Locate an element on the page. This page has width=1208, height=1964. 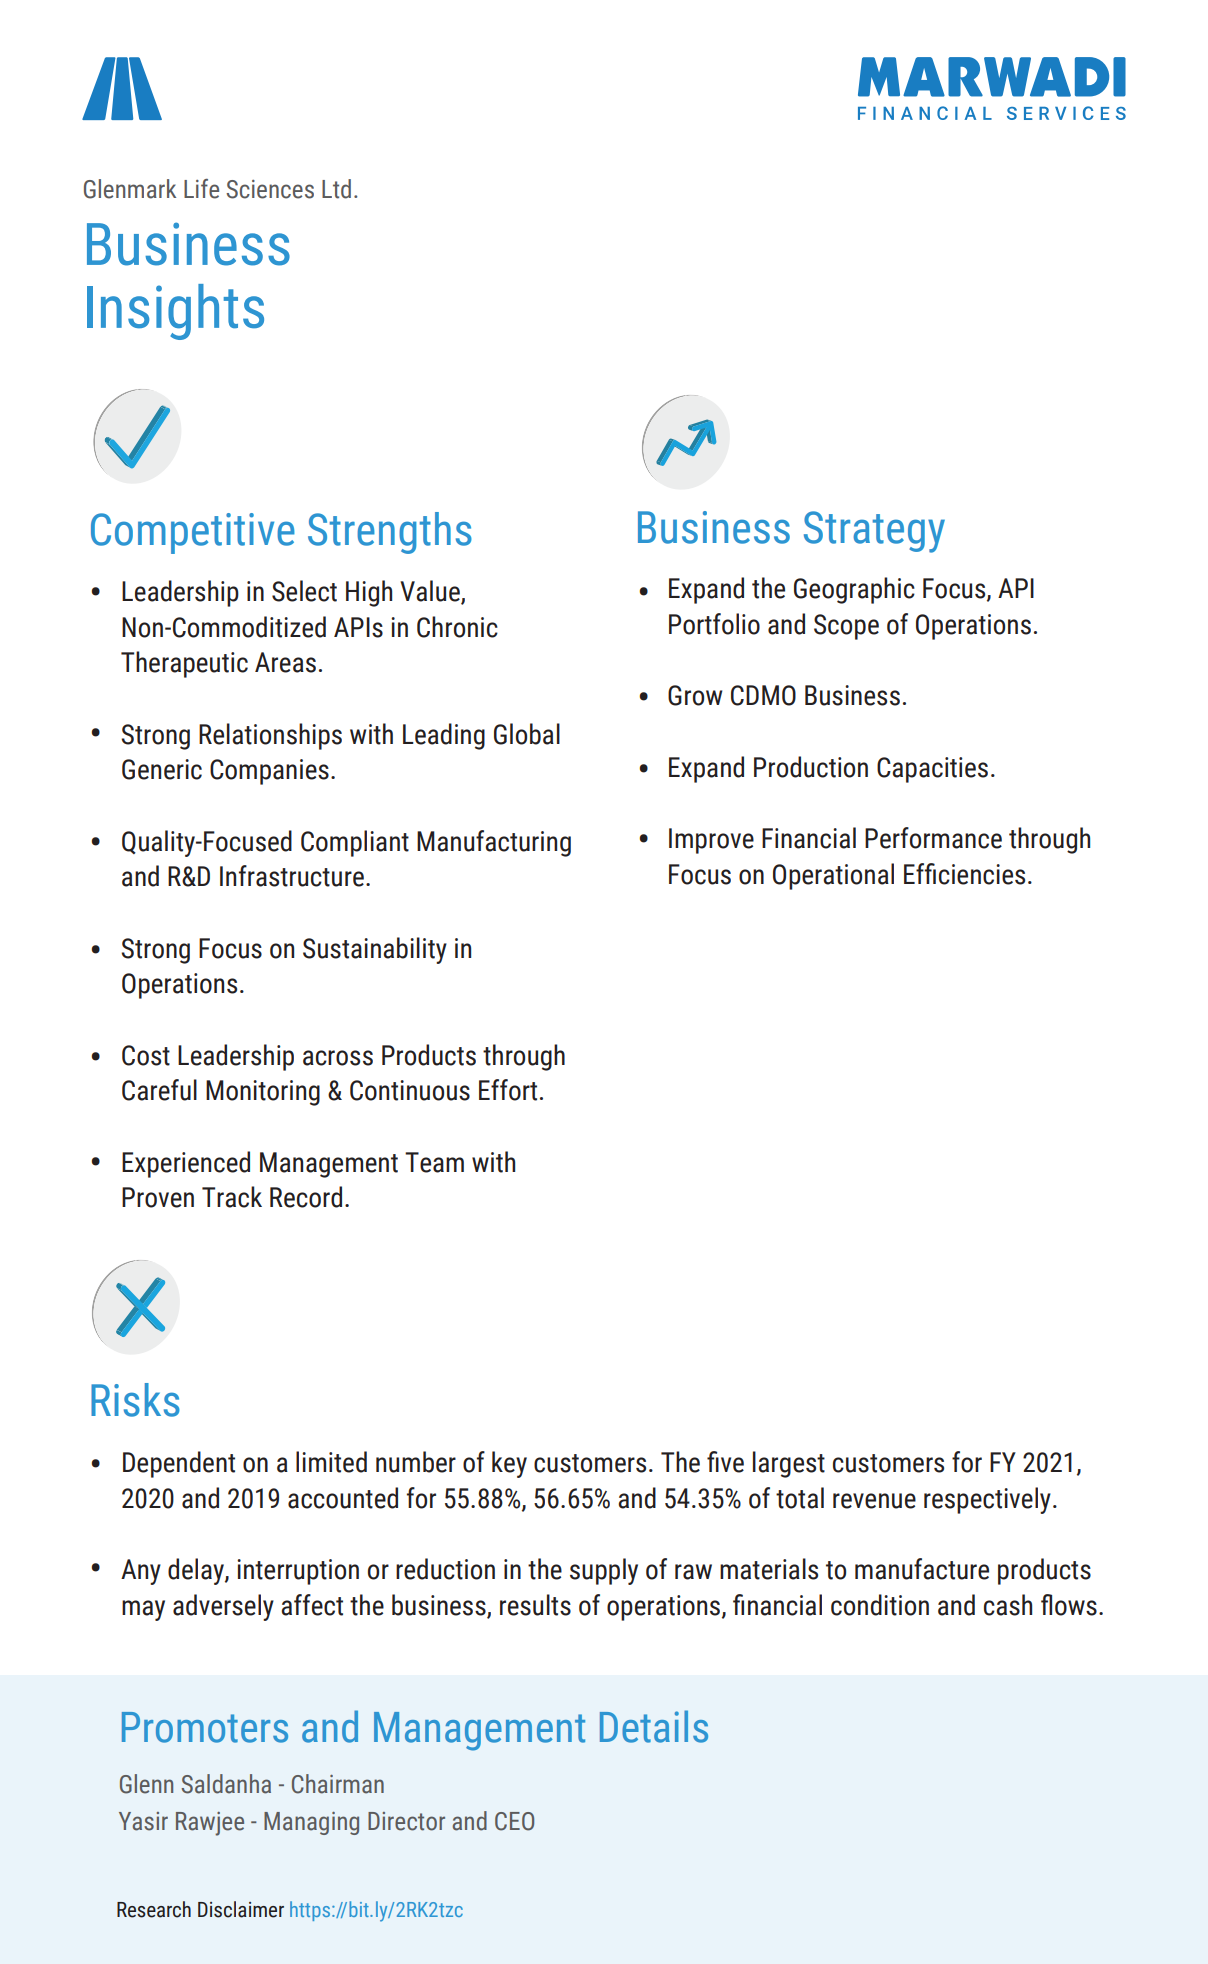
Strategy is located at coordinates (874, 532).
